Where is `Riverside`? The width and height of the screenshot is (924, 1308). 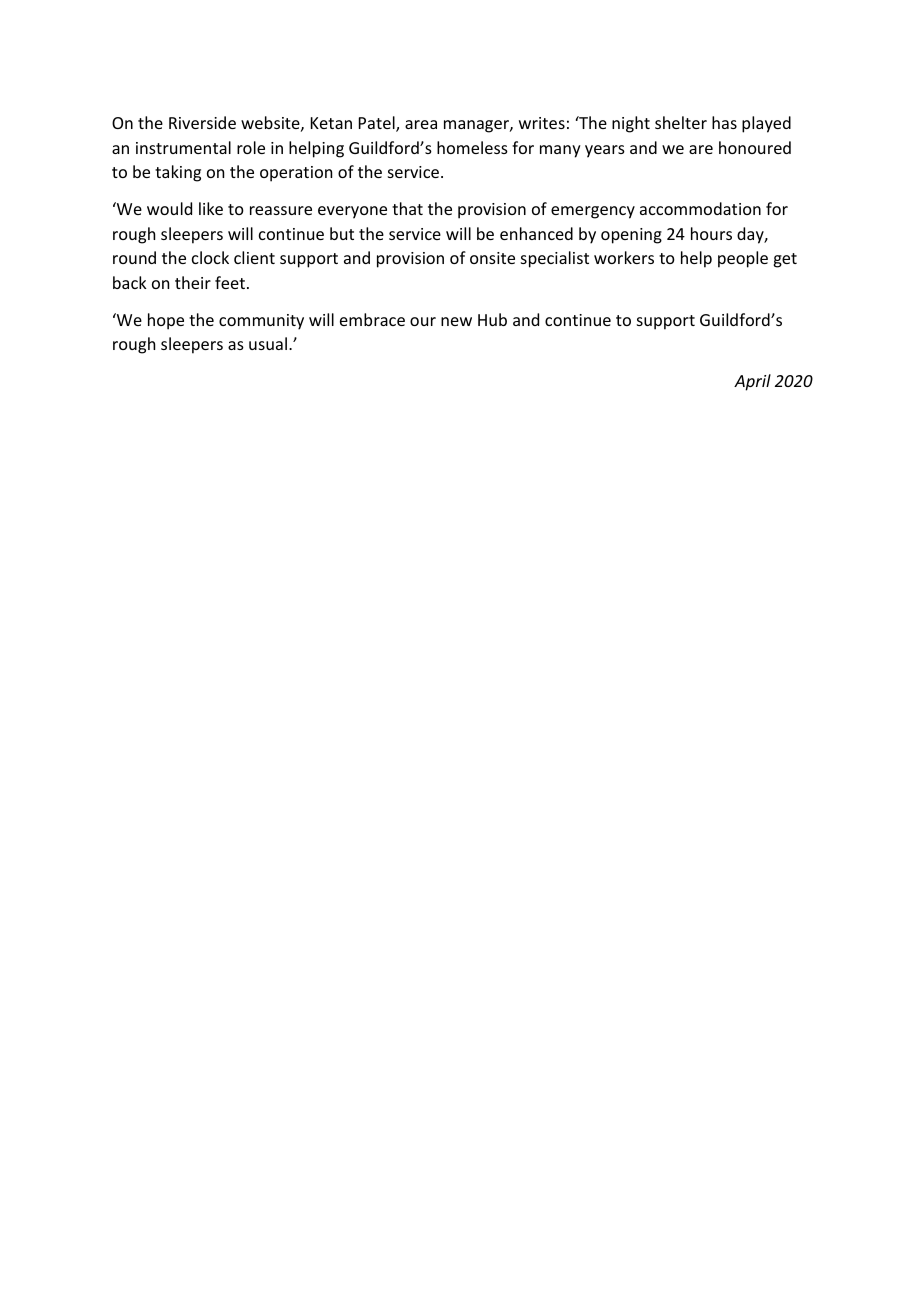 Riverside is located at coordinates (202, 122).
